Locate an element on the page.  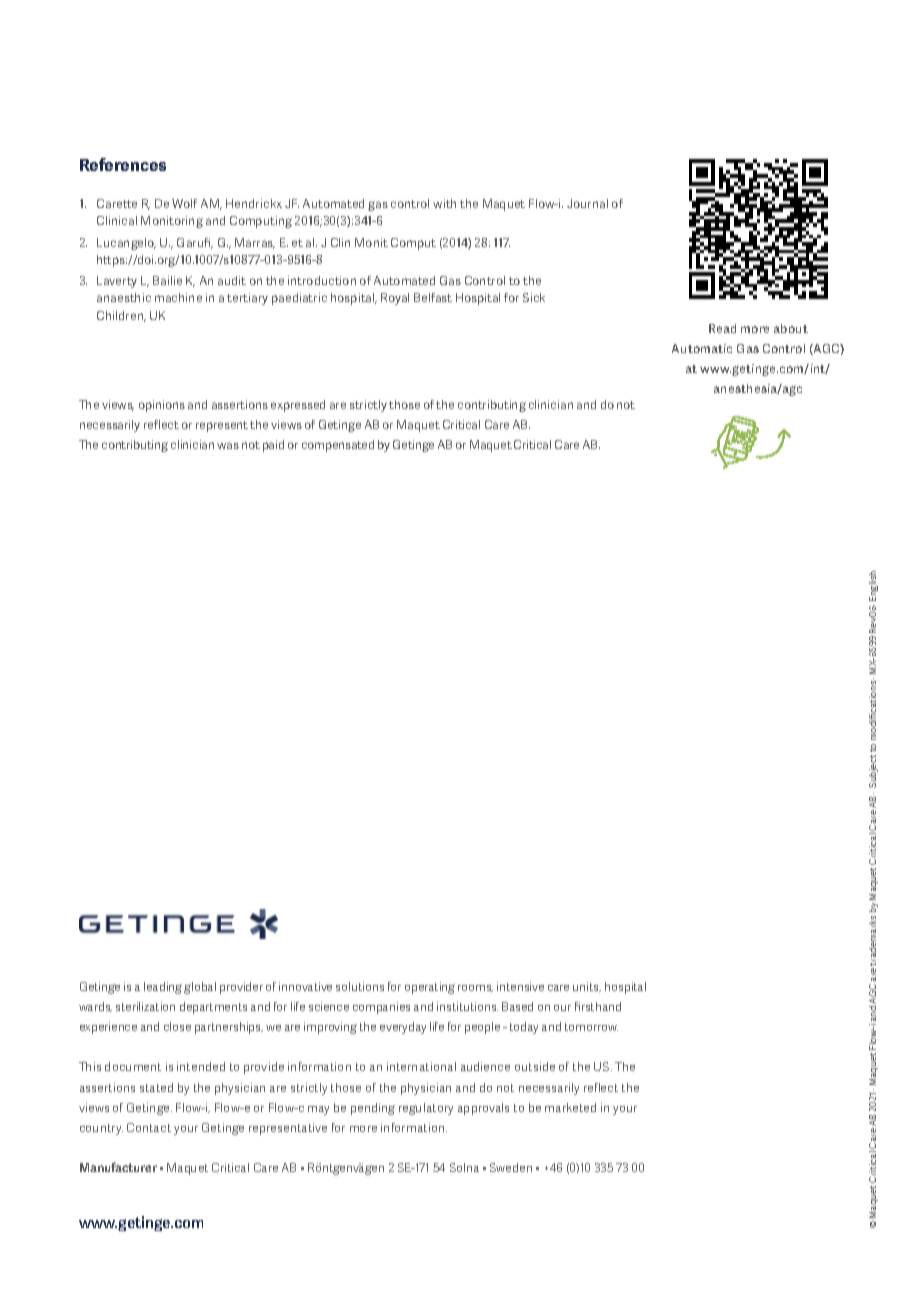
global is located at coordinates (200, 988).
